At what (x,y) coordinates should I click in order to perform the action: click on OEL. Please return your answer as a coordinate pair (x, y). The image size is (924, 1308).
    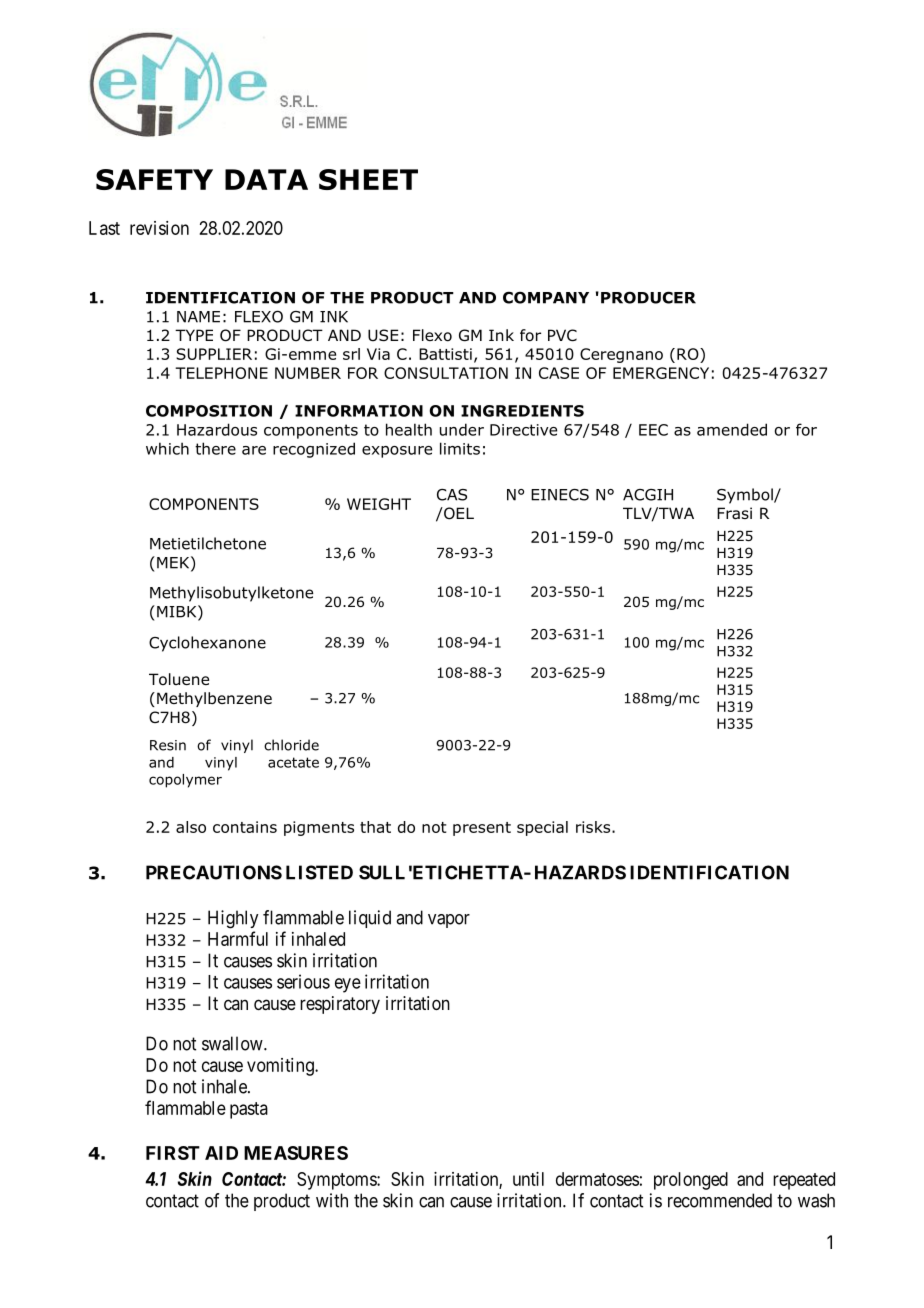
    Looking at the image, I should click on (458, 513).
